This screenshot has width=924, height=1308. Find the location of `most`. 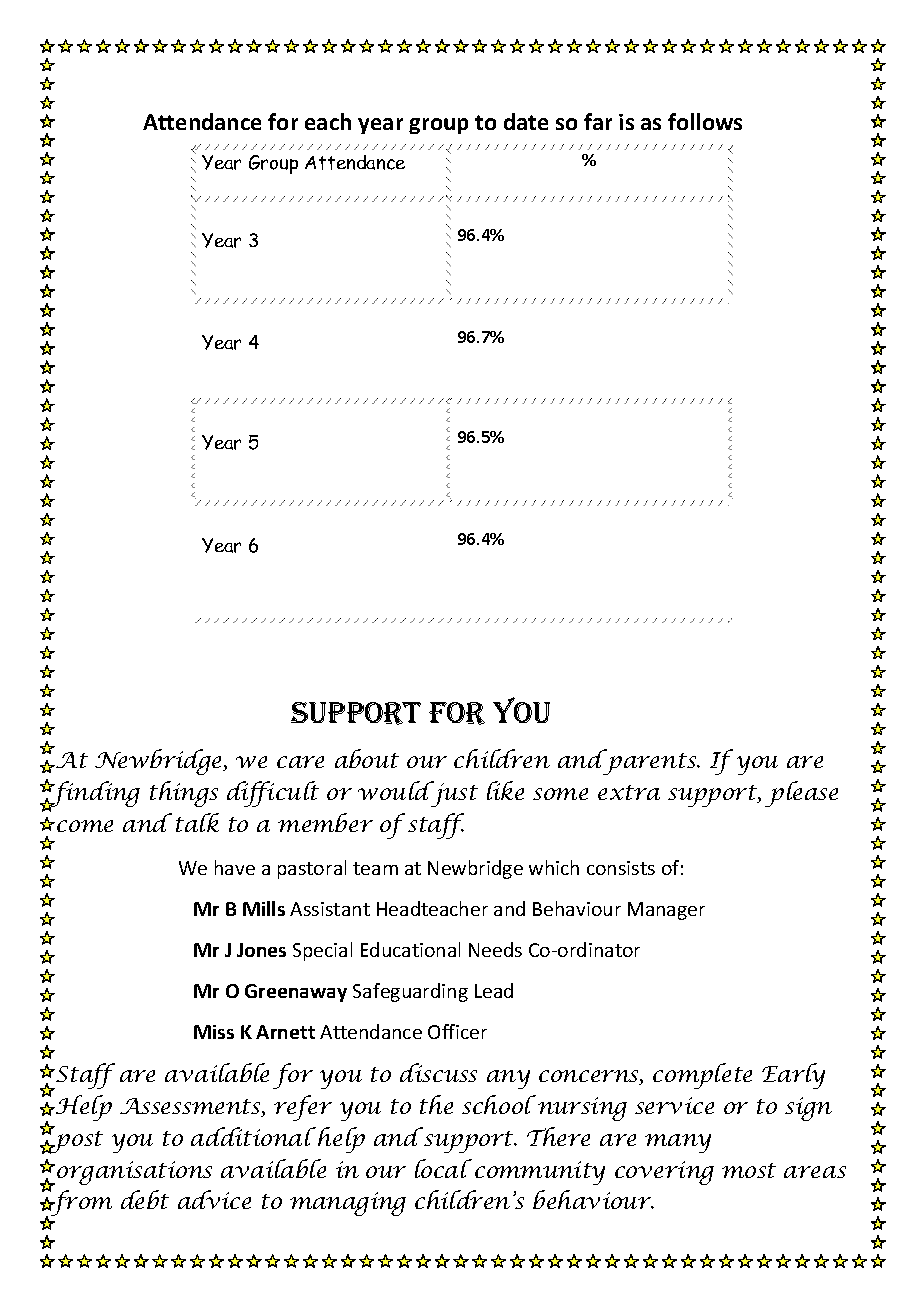

most is located at coordinates (749, 1170).
